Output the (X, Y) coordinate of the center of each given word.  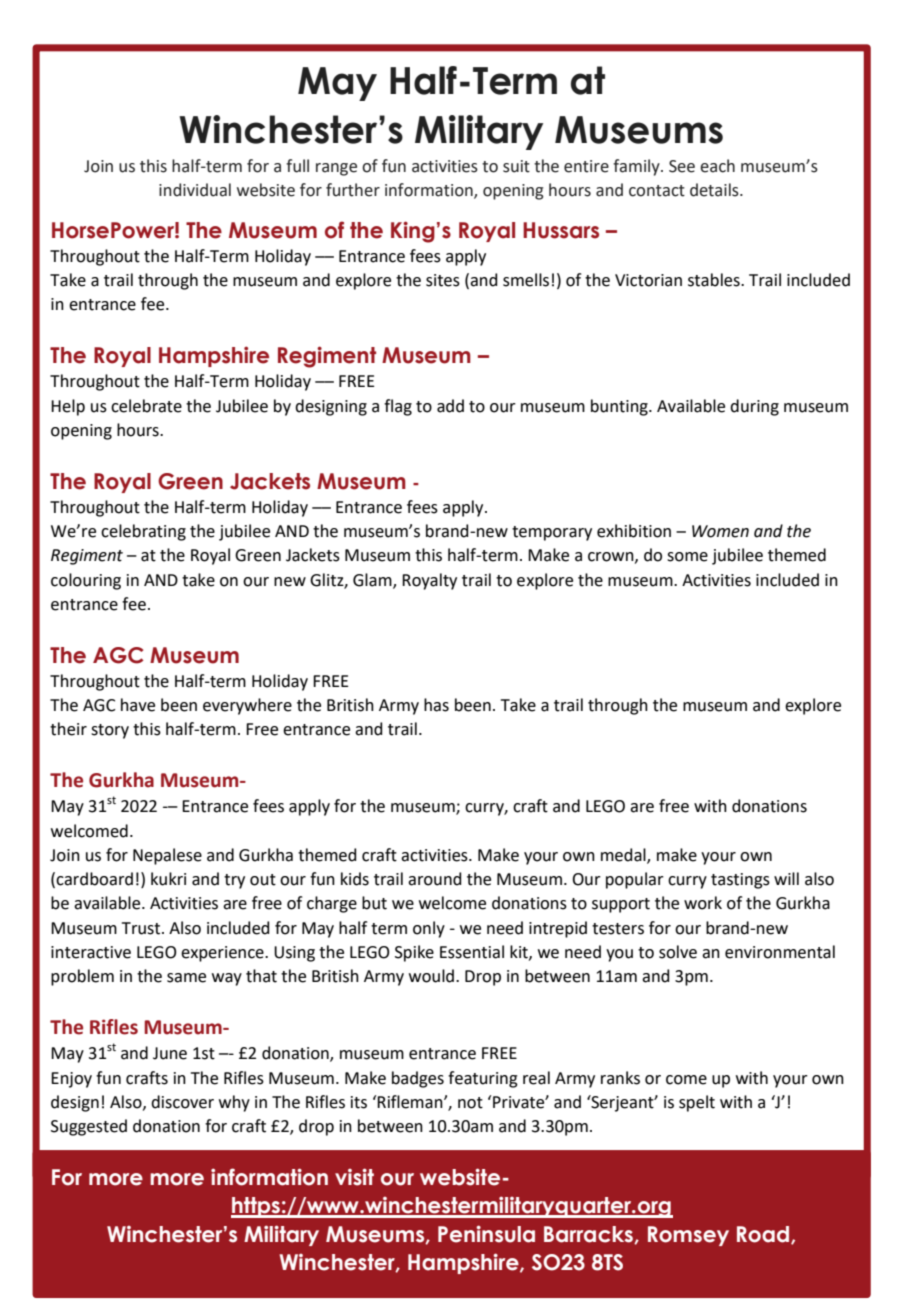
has (436, 705)
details (715, 190)
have (138, 705)
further (353, 190)
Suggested (89, 1127)
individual (195, 190)
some (687, 557)
